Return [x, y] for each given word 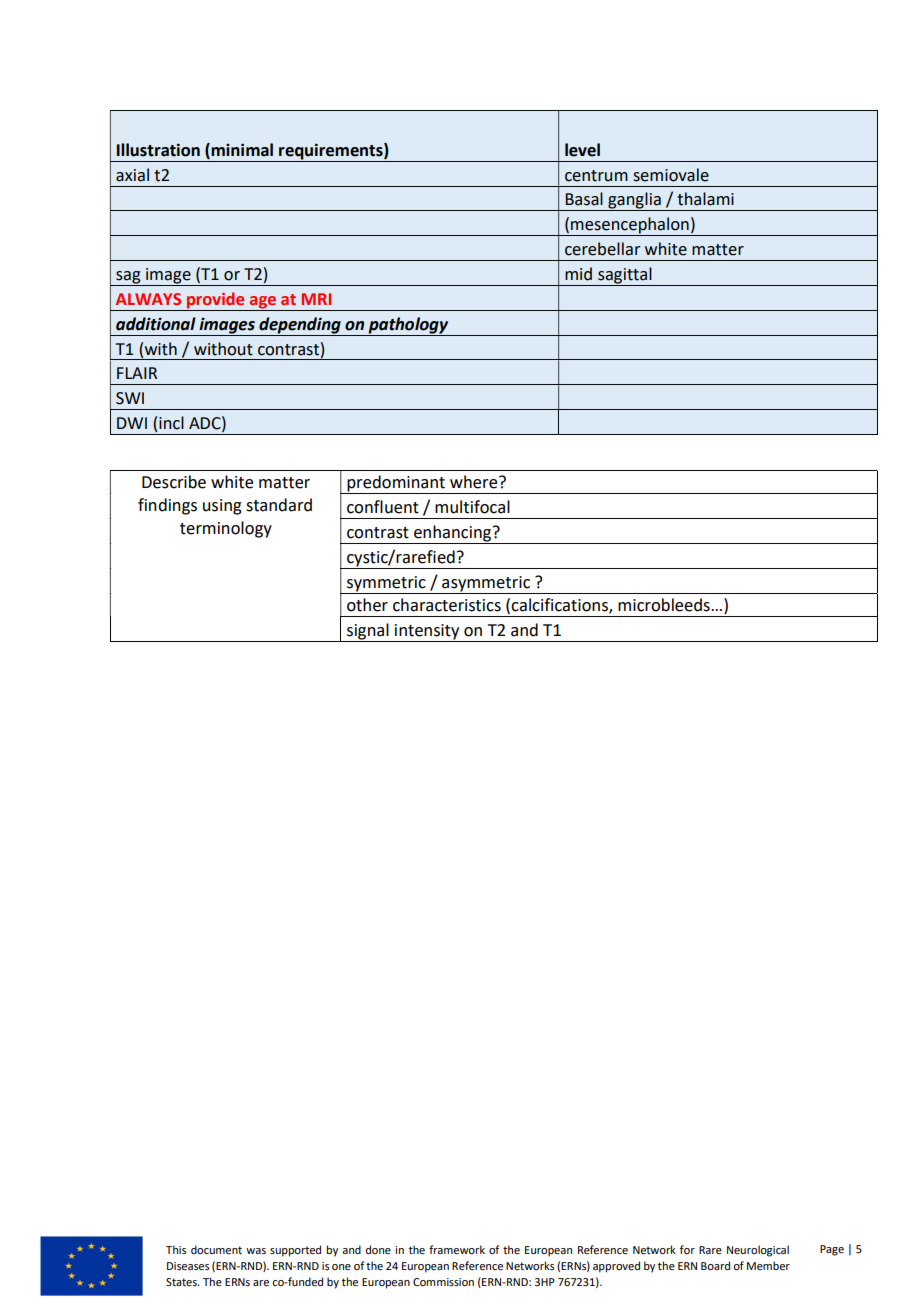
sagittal [625, 276]
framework [457, 1249]
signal [368, 632]
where [475, 482]
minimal [241, 150]
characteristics [447, 605]
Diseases [188, 1266]
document [216, 1249]
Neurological [758, 1251]
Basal [584, 199]
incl [171, 423]
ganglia [634, 201]
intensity [427, 633]
